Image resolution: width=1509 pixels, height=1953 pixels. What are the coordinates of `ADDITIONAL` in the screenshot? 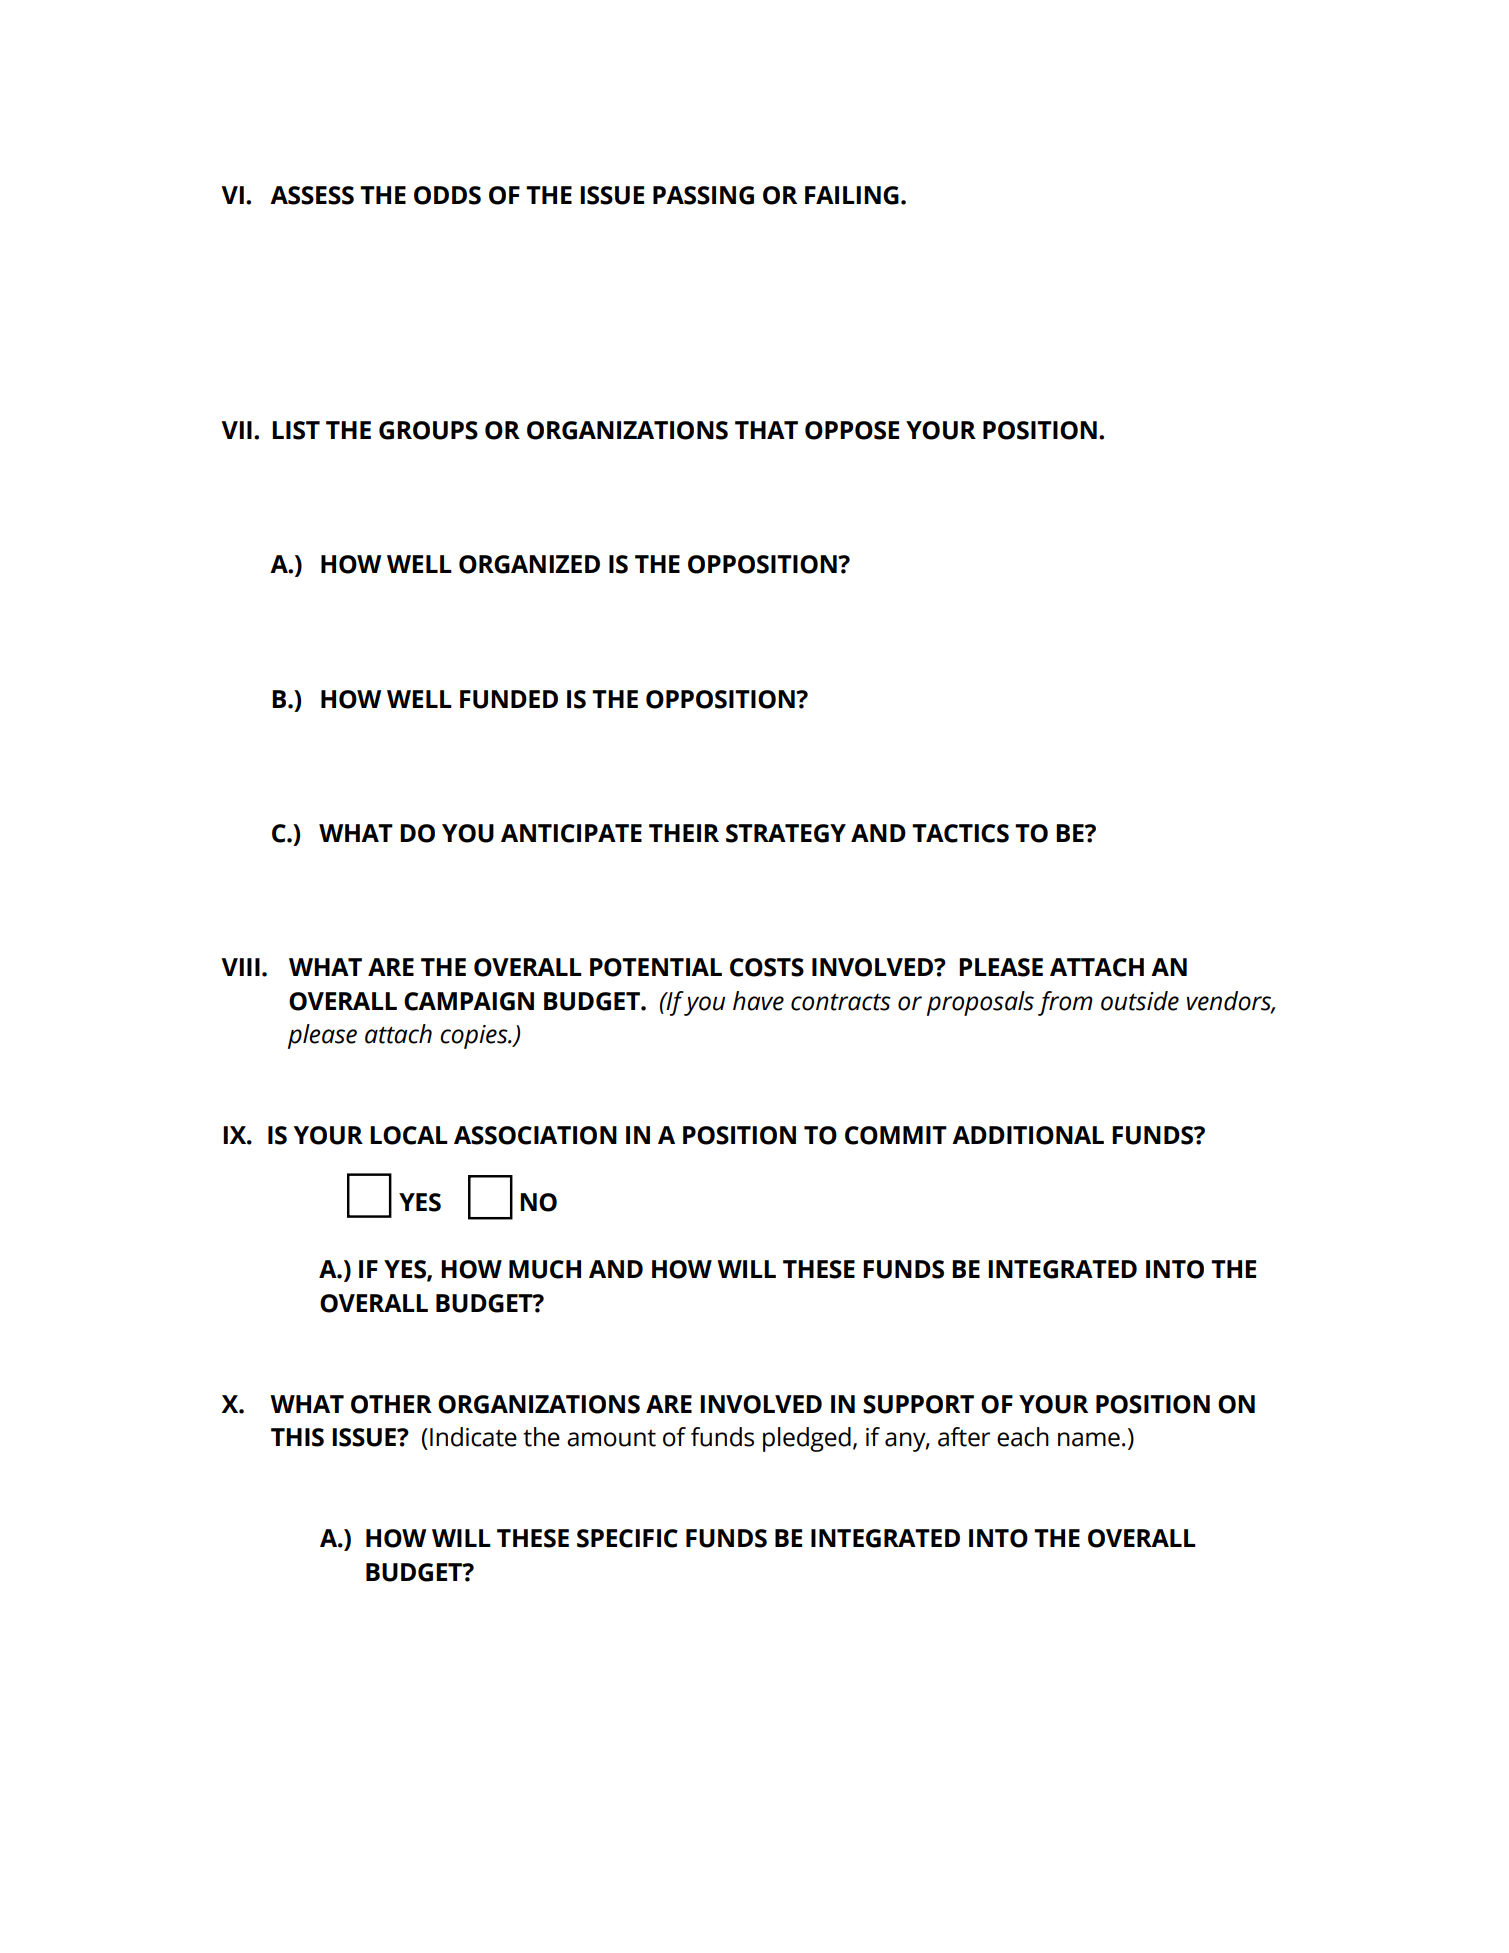 It's located at (1028, 1135).
